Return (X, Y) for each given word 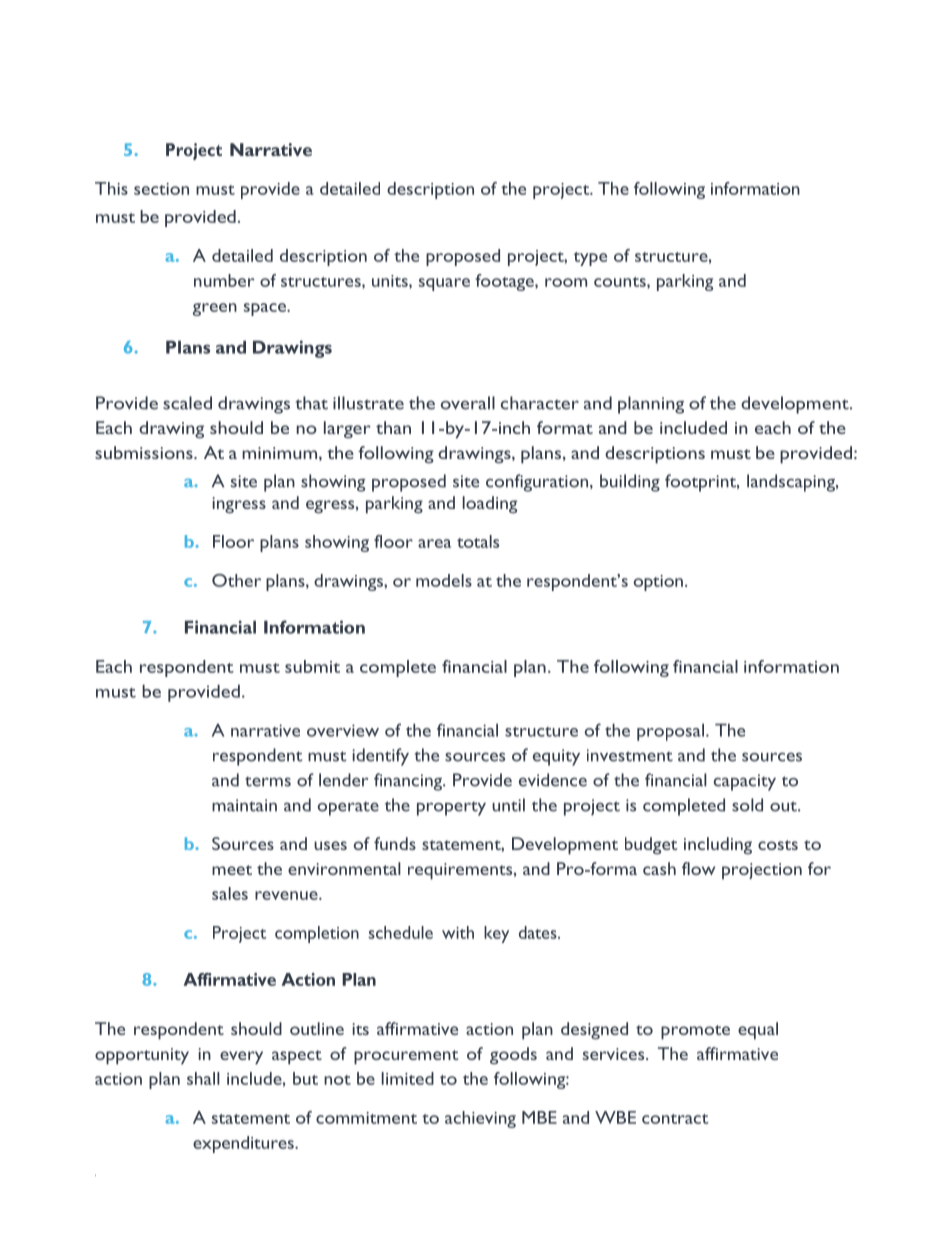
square (444, 284)
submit (312, 666)
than (393, 427)
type (590, 259)
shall (203, 1078)
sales (230, 893)
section (161, 189)
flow (698, 868)
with (458, 932)
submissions (145, 452)
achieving (480, 1119)
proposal (670, 732)
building (630, 483)
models (444, 580)
